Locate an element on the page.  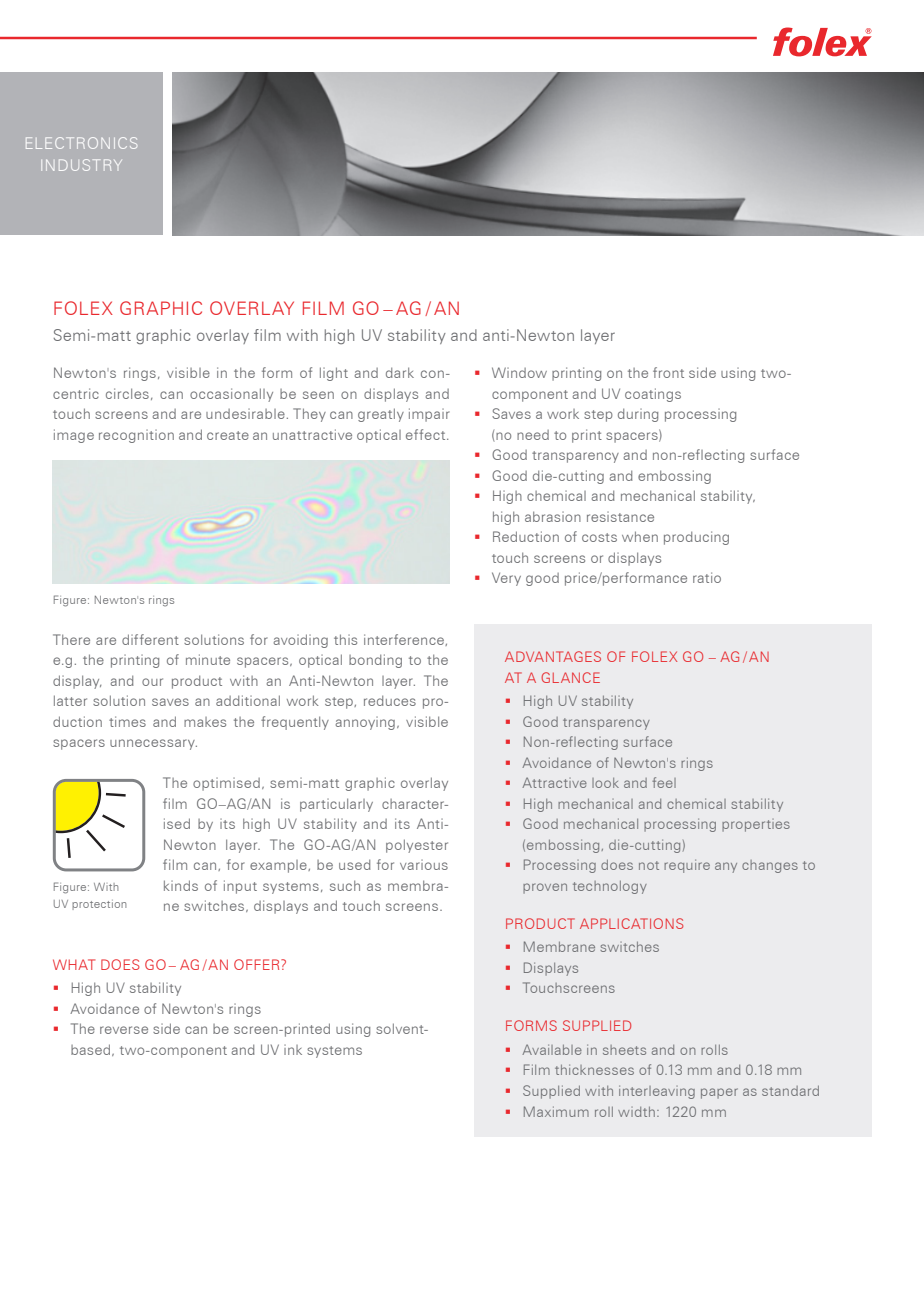
producing is located at coordinates (696, 538).
